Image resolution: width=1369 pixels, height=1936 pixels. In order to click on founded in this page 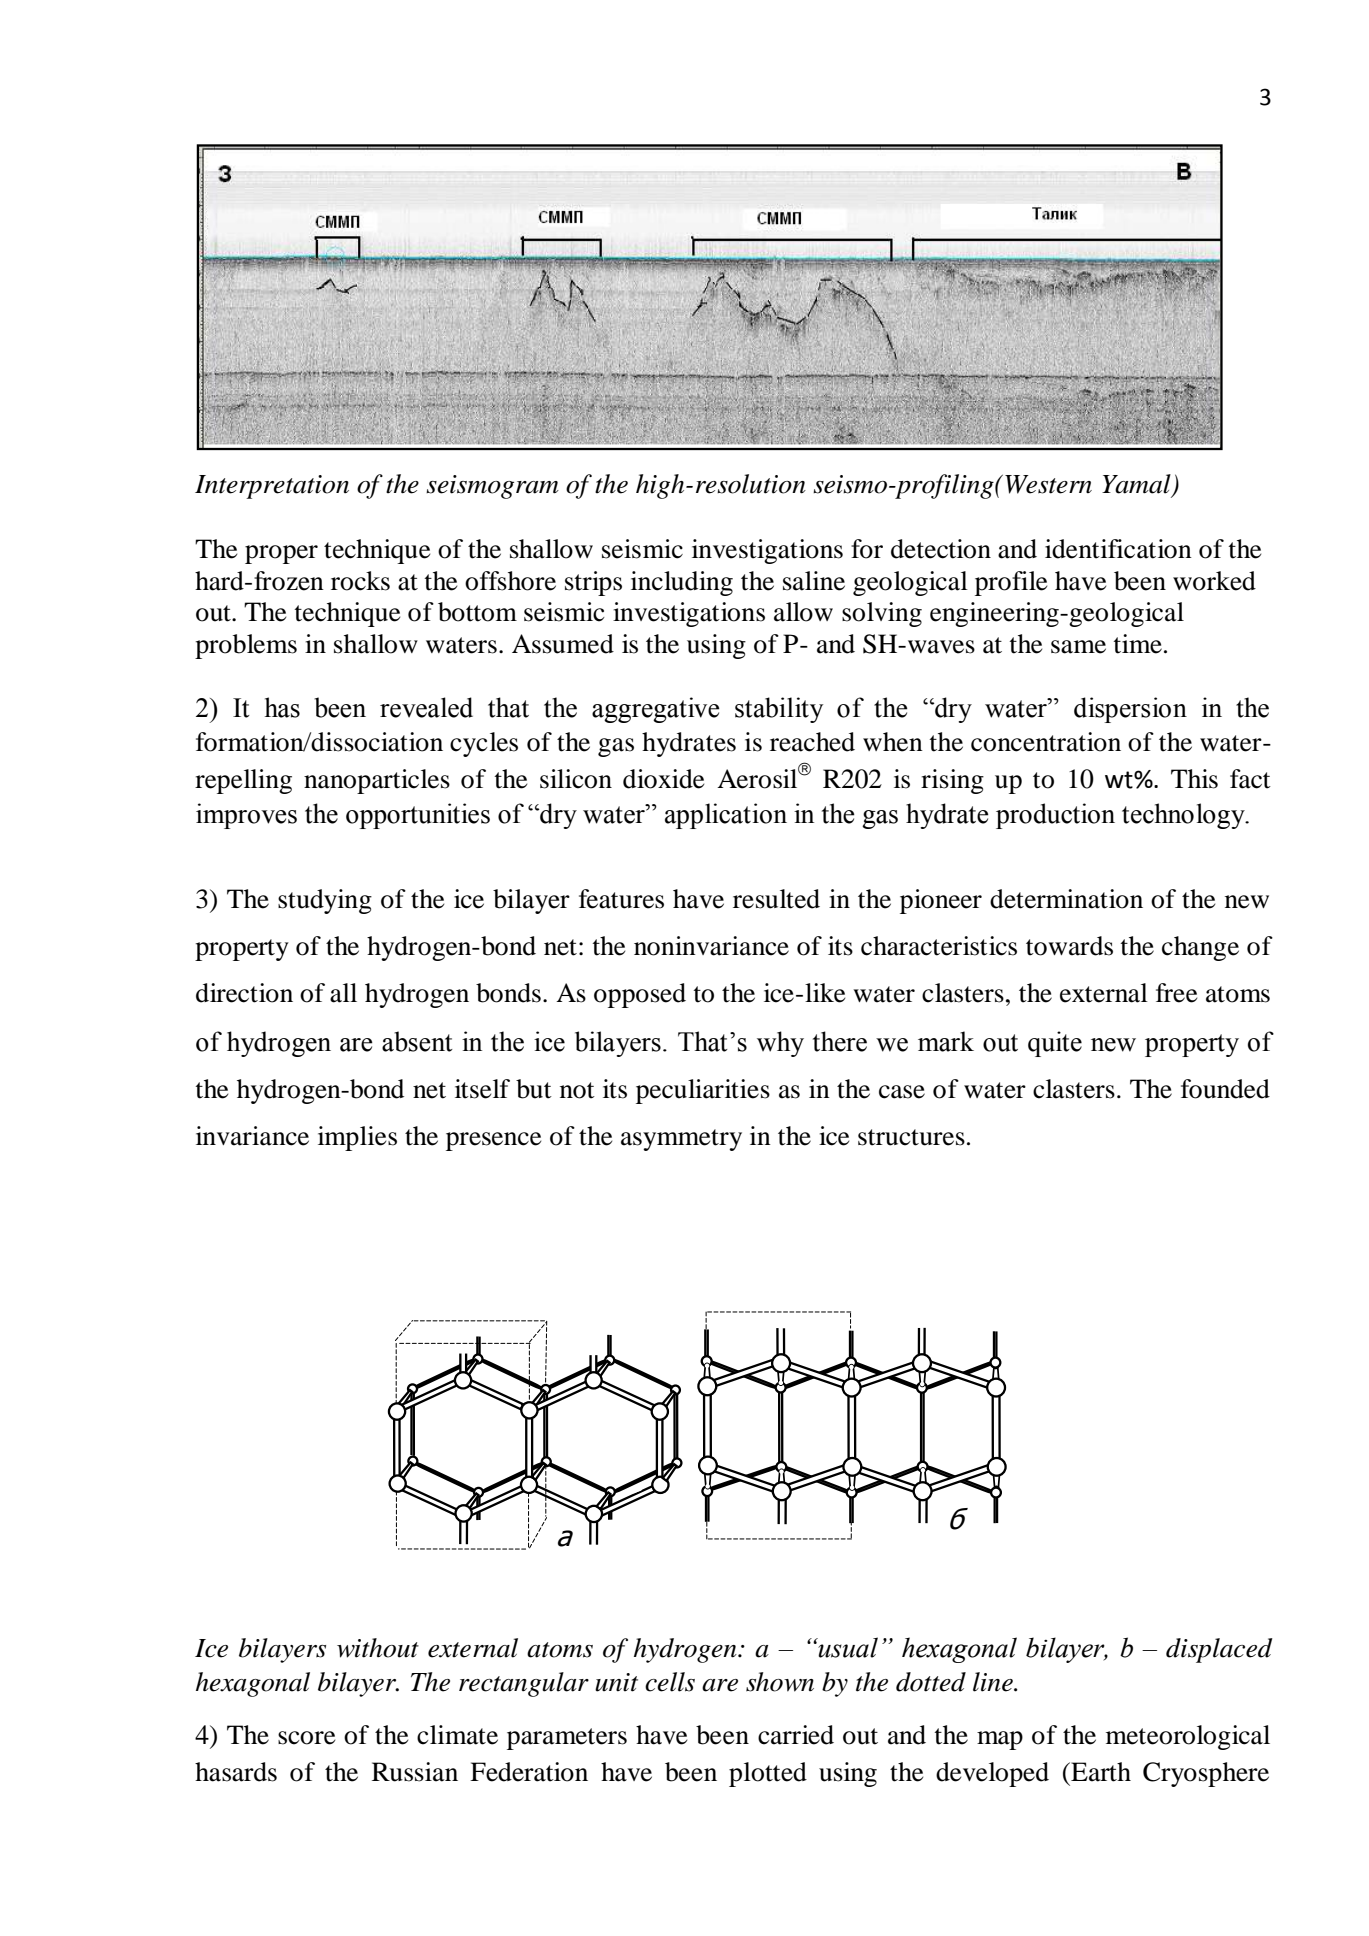, I will do `click(1225, 1089)`.
